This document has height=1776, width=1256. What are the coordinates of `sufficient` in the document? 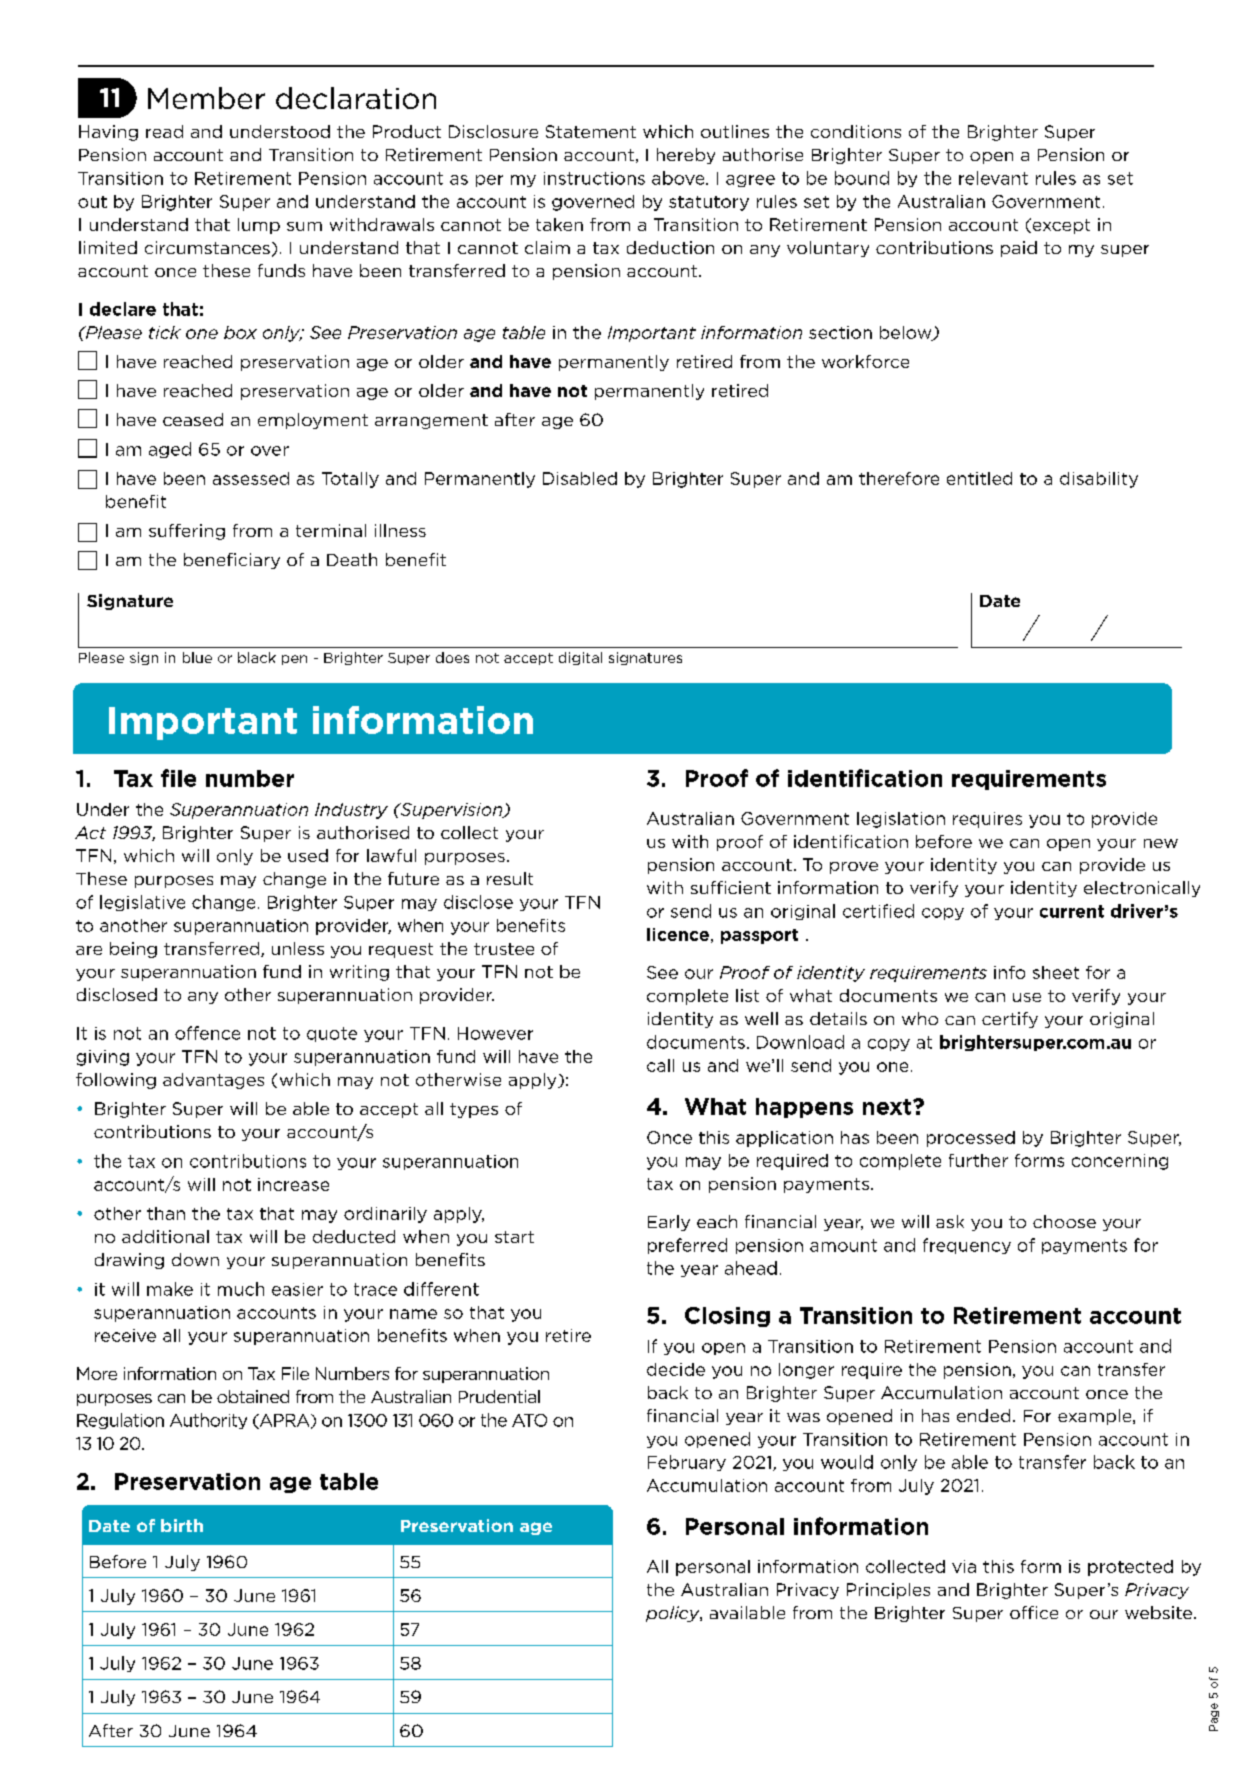 It's located at (731, 887).
